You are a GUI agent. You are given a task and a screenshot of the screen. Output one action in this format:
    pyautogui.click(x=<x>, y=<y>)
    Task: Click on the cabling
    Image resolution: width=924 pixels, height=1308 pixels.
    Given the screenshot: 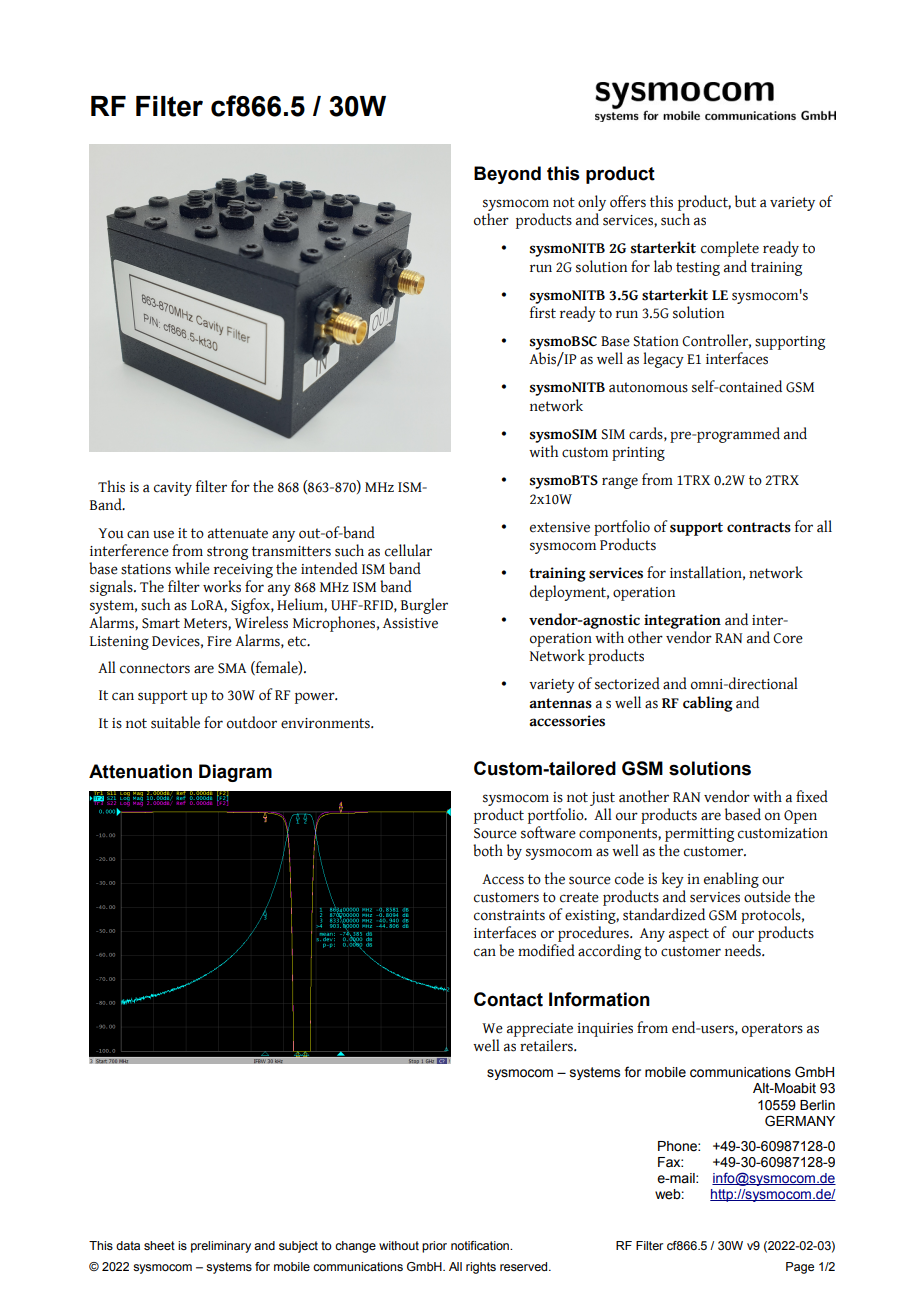 What is the action you would take?
    pyautogui.click(x=708, y=704)
